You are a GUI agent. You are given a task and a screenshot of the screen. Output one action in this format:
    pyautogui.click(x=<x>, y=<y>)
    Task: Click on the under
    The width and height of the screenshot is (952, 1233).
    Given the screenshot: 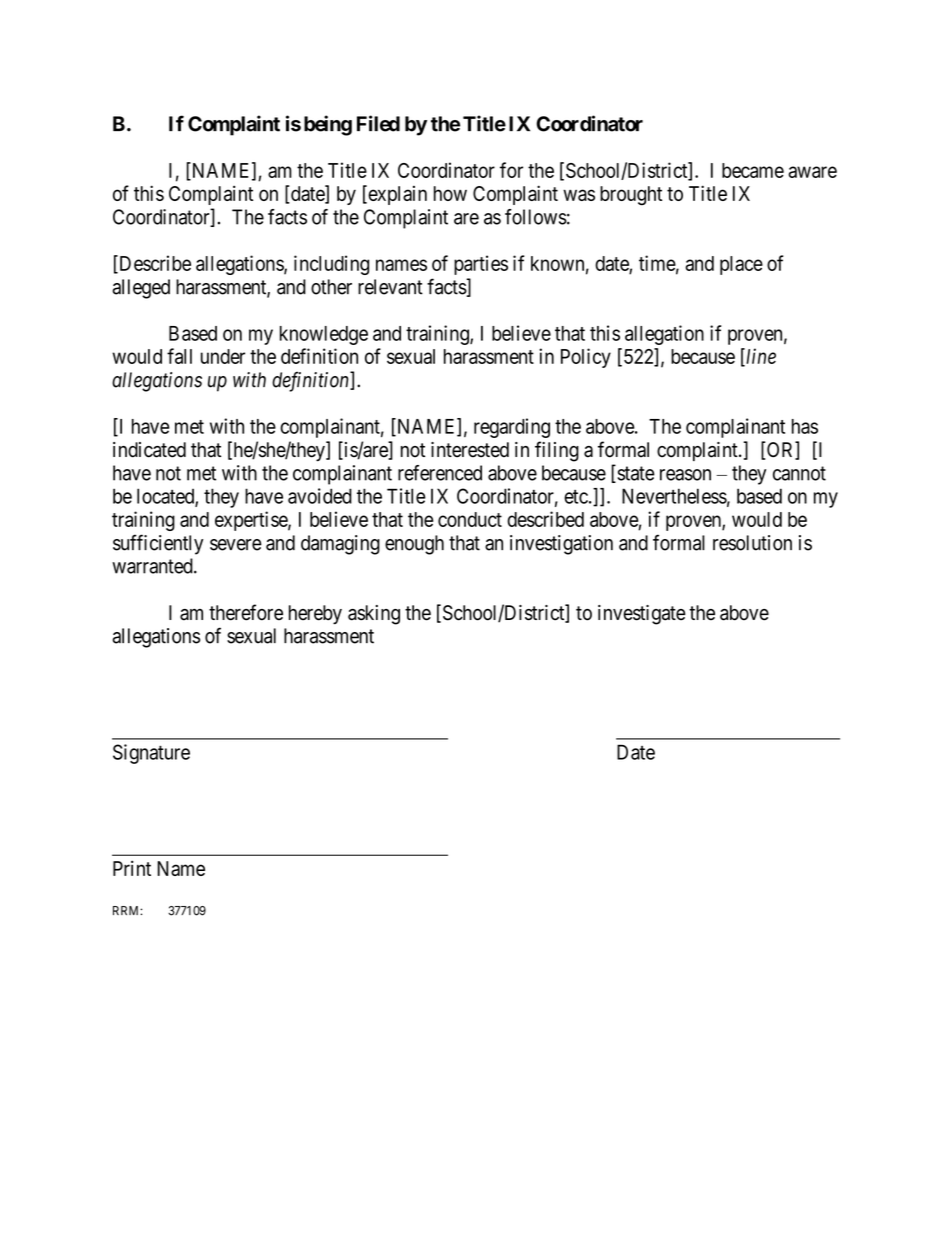 What is the action you would take?
    pyautogui.click(x=223, y=356)
